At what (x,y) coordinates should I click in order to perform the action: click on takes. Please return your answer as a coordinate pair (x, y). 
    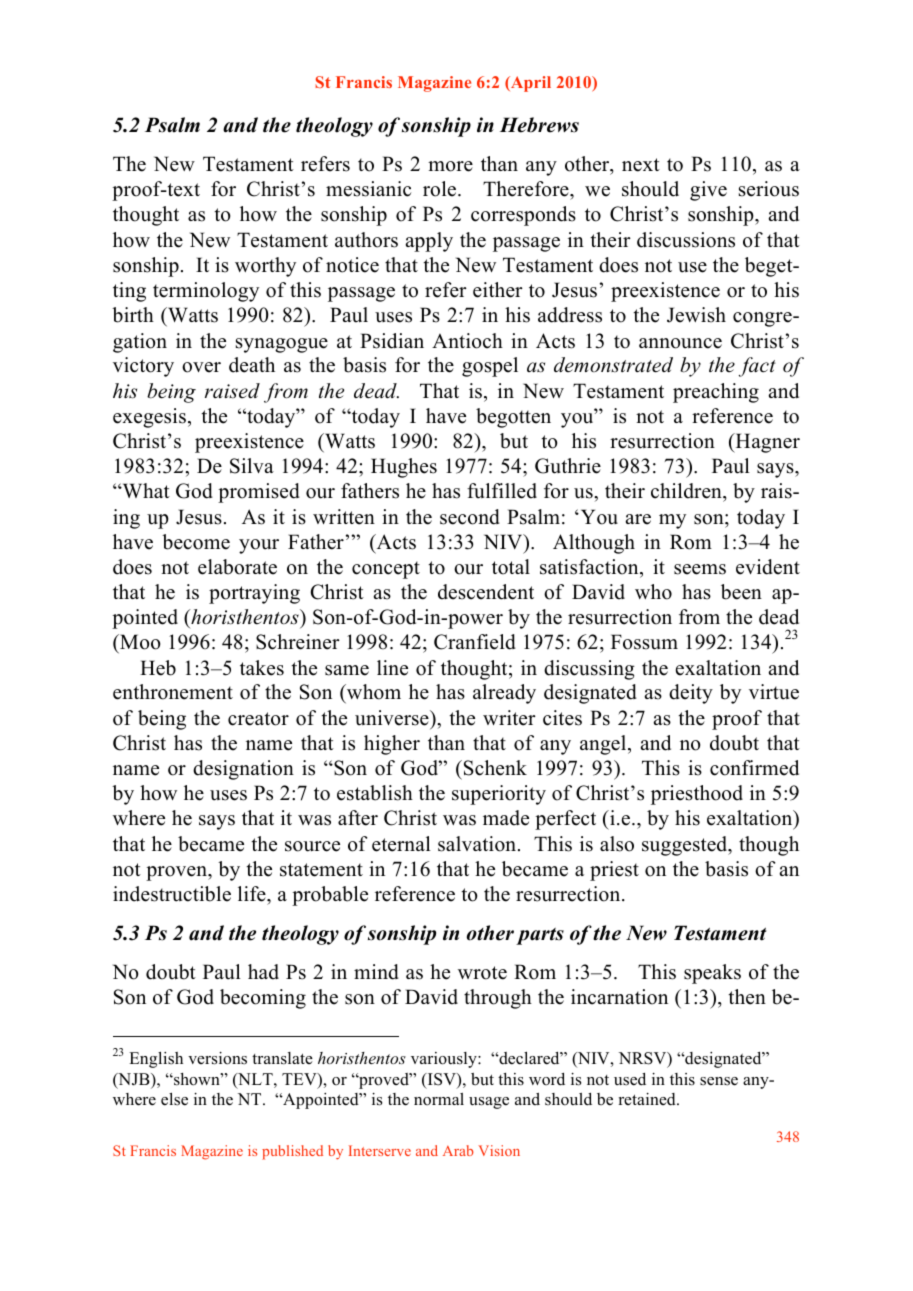
    Looking at the image, I should click on (262, 668).
